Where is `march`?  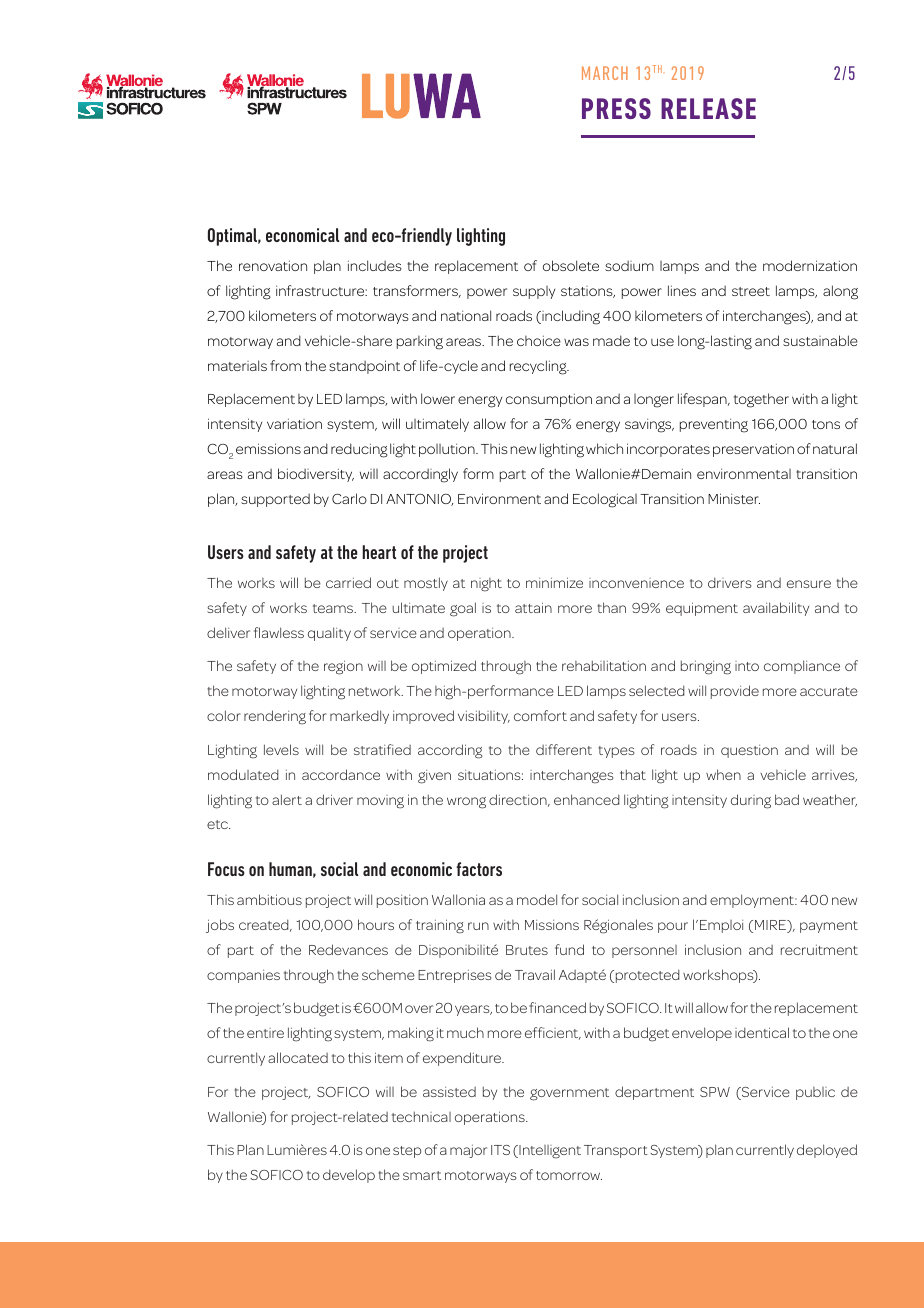
march is located at coordinates (605, 73).
